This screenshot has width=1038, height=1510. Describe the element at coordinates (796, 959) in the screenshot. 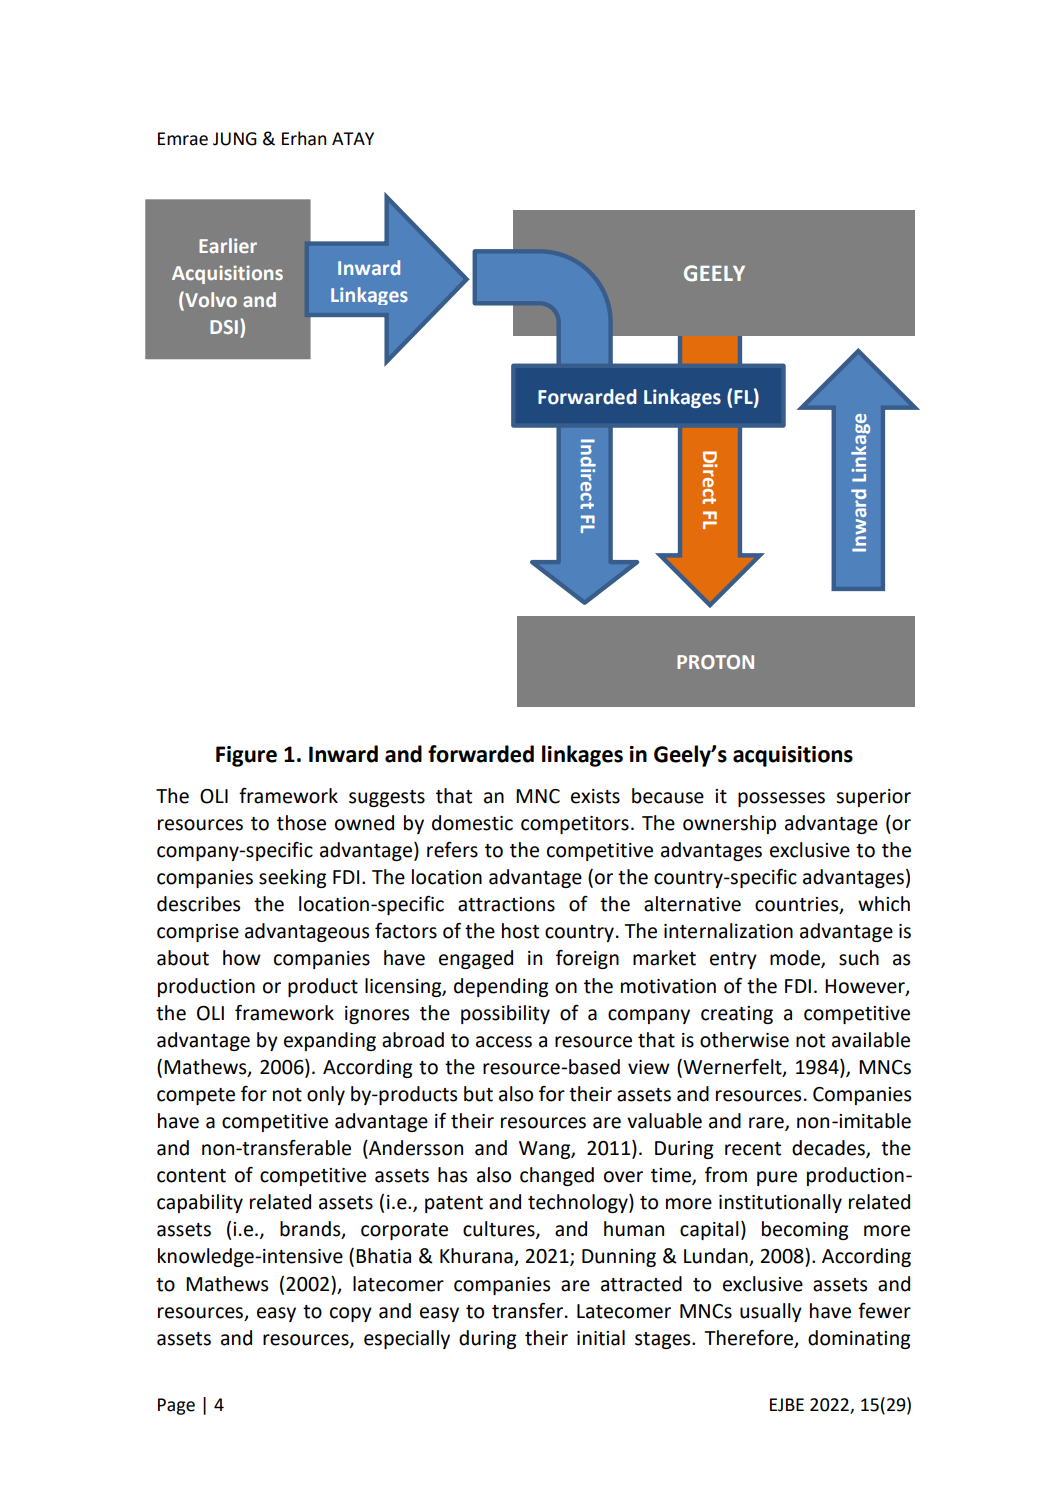

I see `mode` at that location.
